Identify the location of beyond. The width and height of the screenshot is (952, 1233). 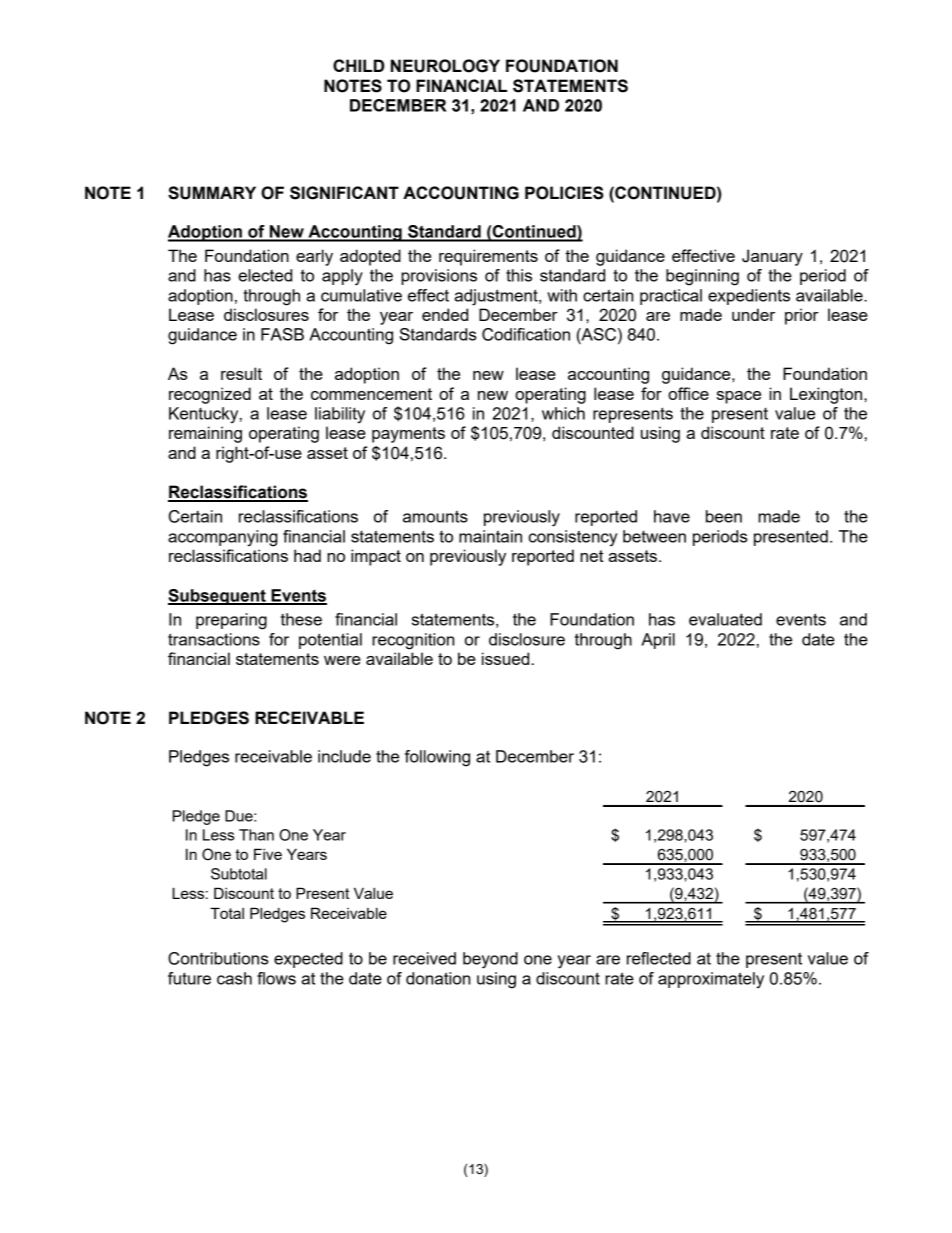
(490, 960).
